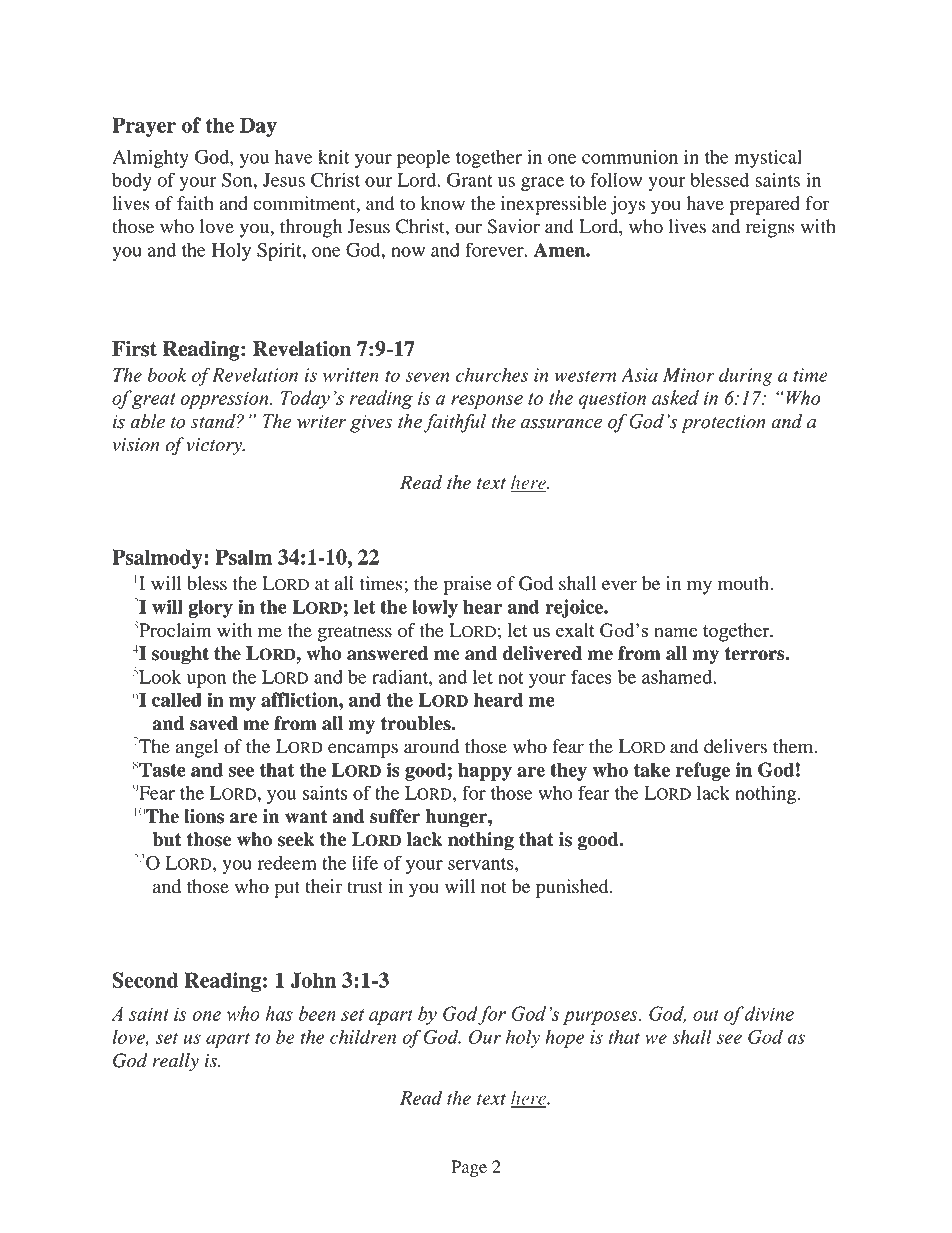 Image resolution: width=952 pixels, height=1233 pixels. Describe the element at coordinates (287, 889) in the document. I see `put` at that location.
